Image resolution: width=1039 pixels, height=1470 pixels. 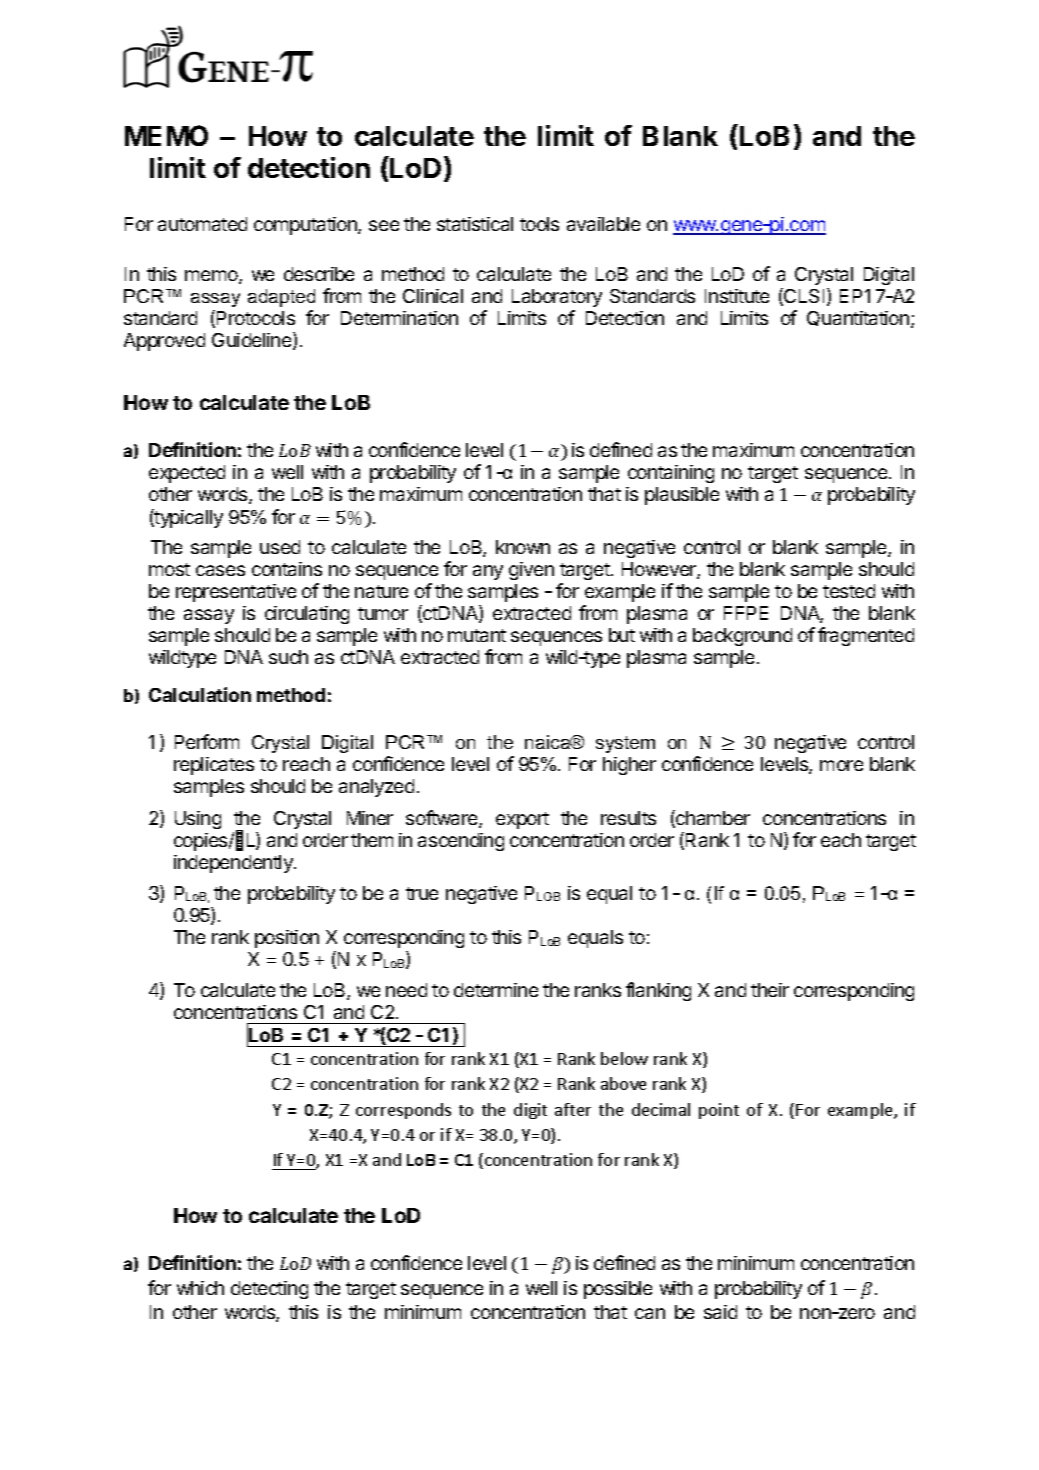 I want to click on position, so click(x=287, y=939).
